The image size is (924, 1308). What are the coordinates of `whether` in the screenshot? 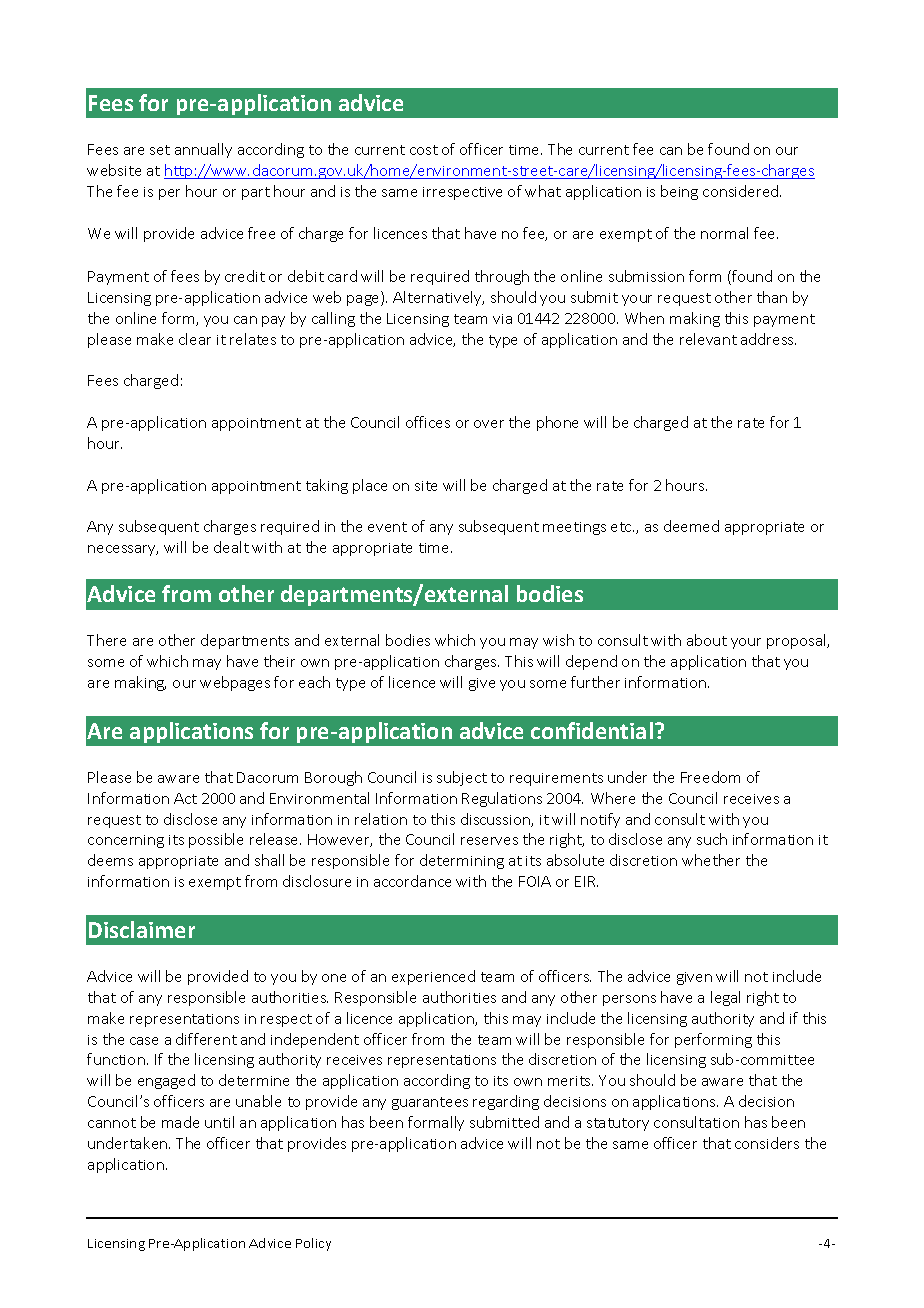 It's located at (711, 860).
